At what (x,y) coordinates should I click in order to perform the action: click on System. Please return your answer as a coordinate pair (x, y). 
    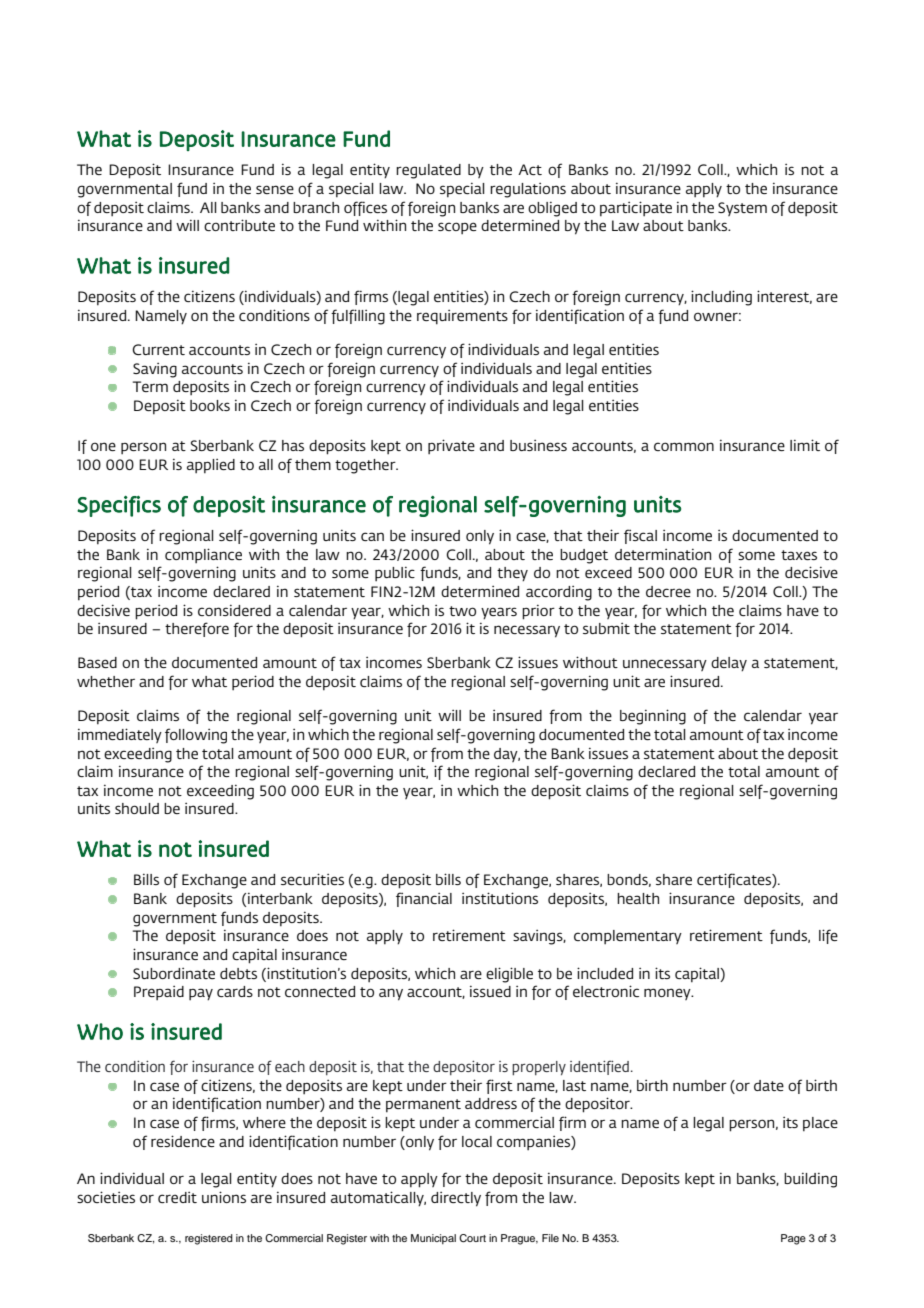
    Looking at the image, I should click on (742, 209).
